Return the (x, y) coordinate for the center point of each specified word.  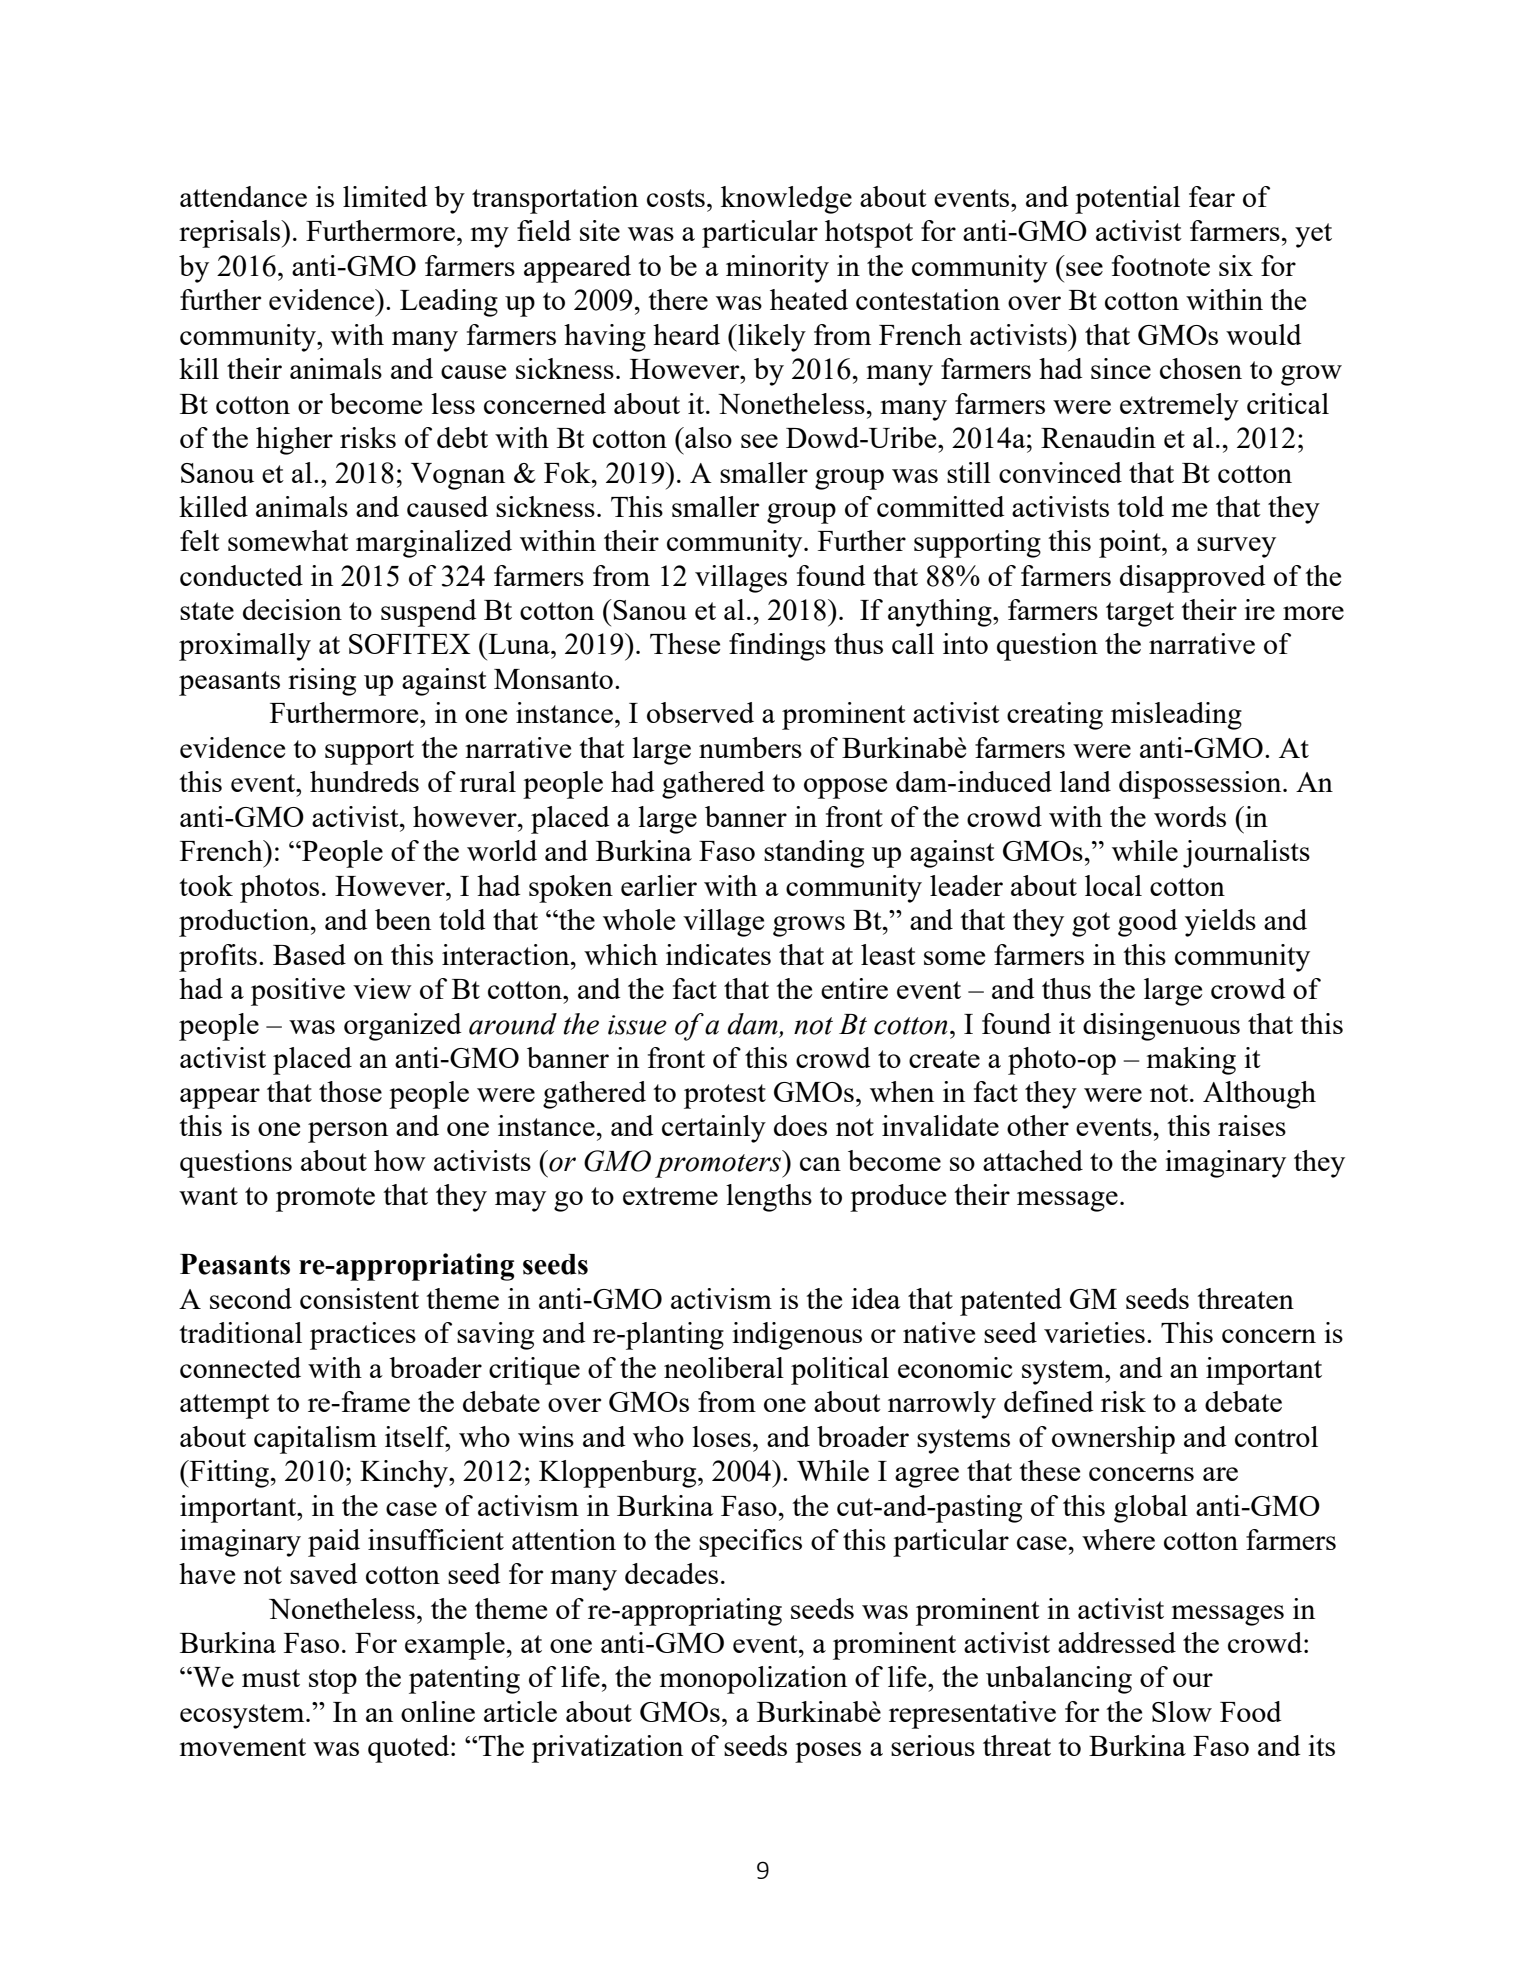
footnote (1161, 265)
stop (333, 1681)
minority (777, 269)
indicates (718, 954)
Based (309, 954)
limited (385, 196)
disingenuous (1161, 1027)
